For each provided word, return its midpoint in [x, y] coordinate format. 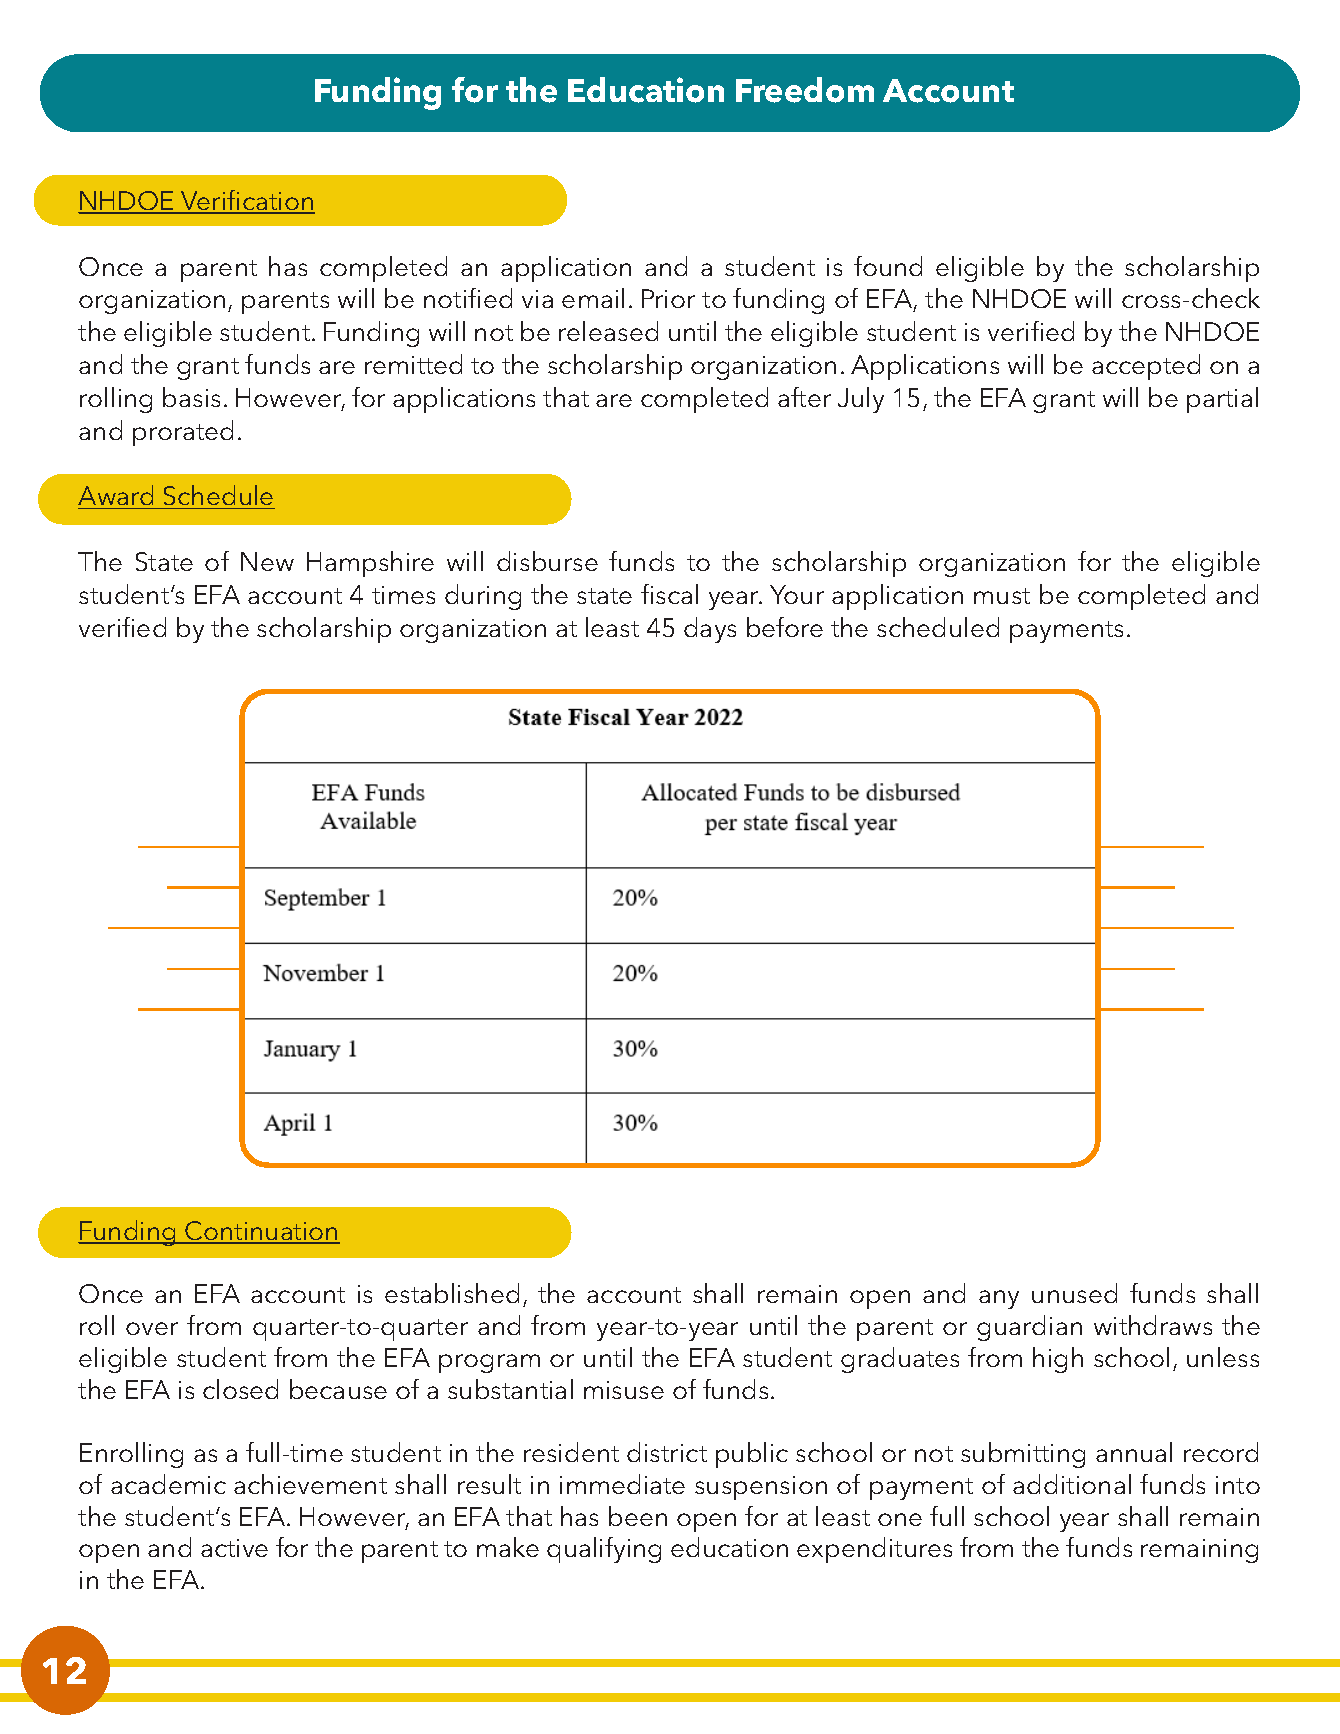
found [888, 266]
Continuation [262, 1232]
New [267, 561]
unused [1074, 1293]
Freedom [805, 90]
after [804, 397]
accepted [1146, 367]
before [785, 627]
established [452, 1293]
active [234, 1548]
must [1002, 596]
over [152, 1328]
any [999, 1299]
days [710, 630]
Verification [247, 201]
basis [191, 397]
